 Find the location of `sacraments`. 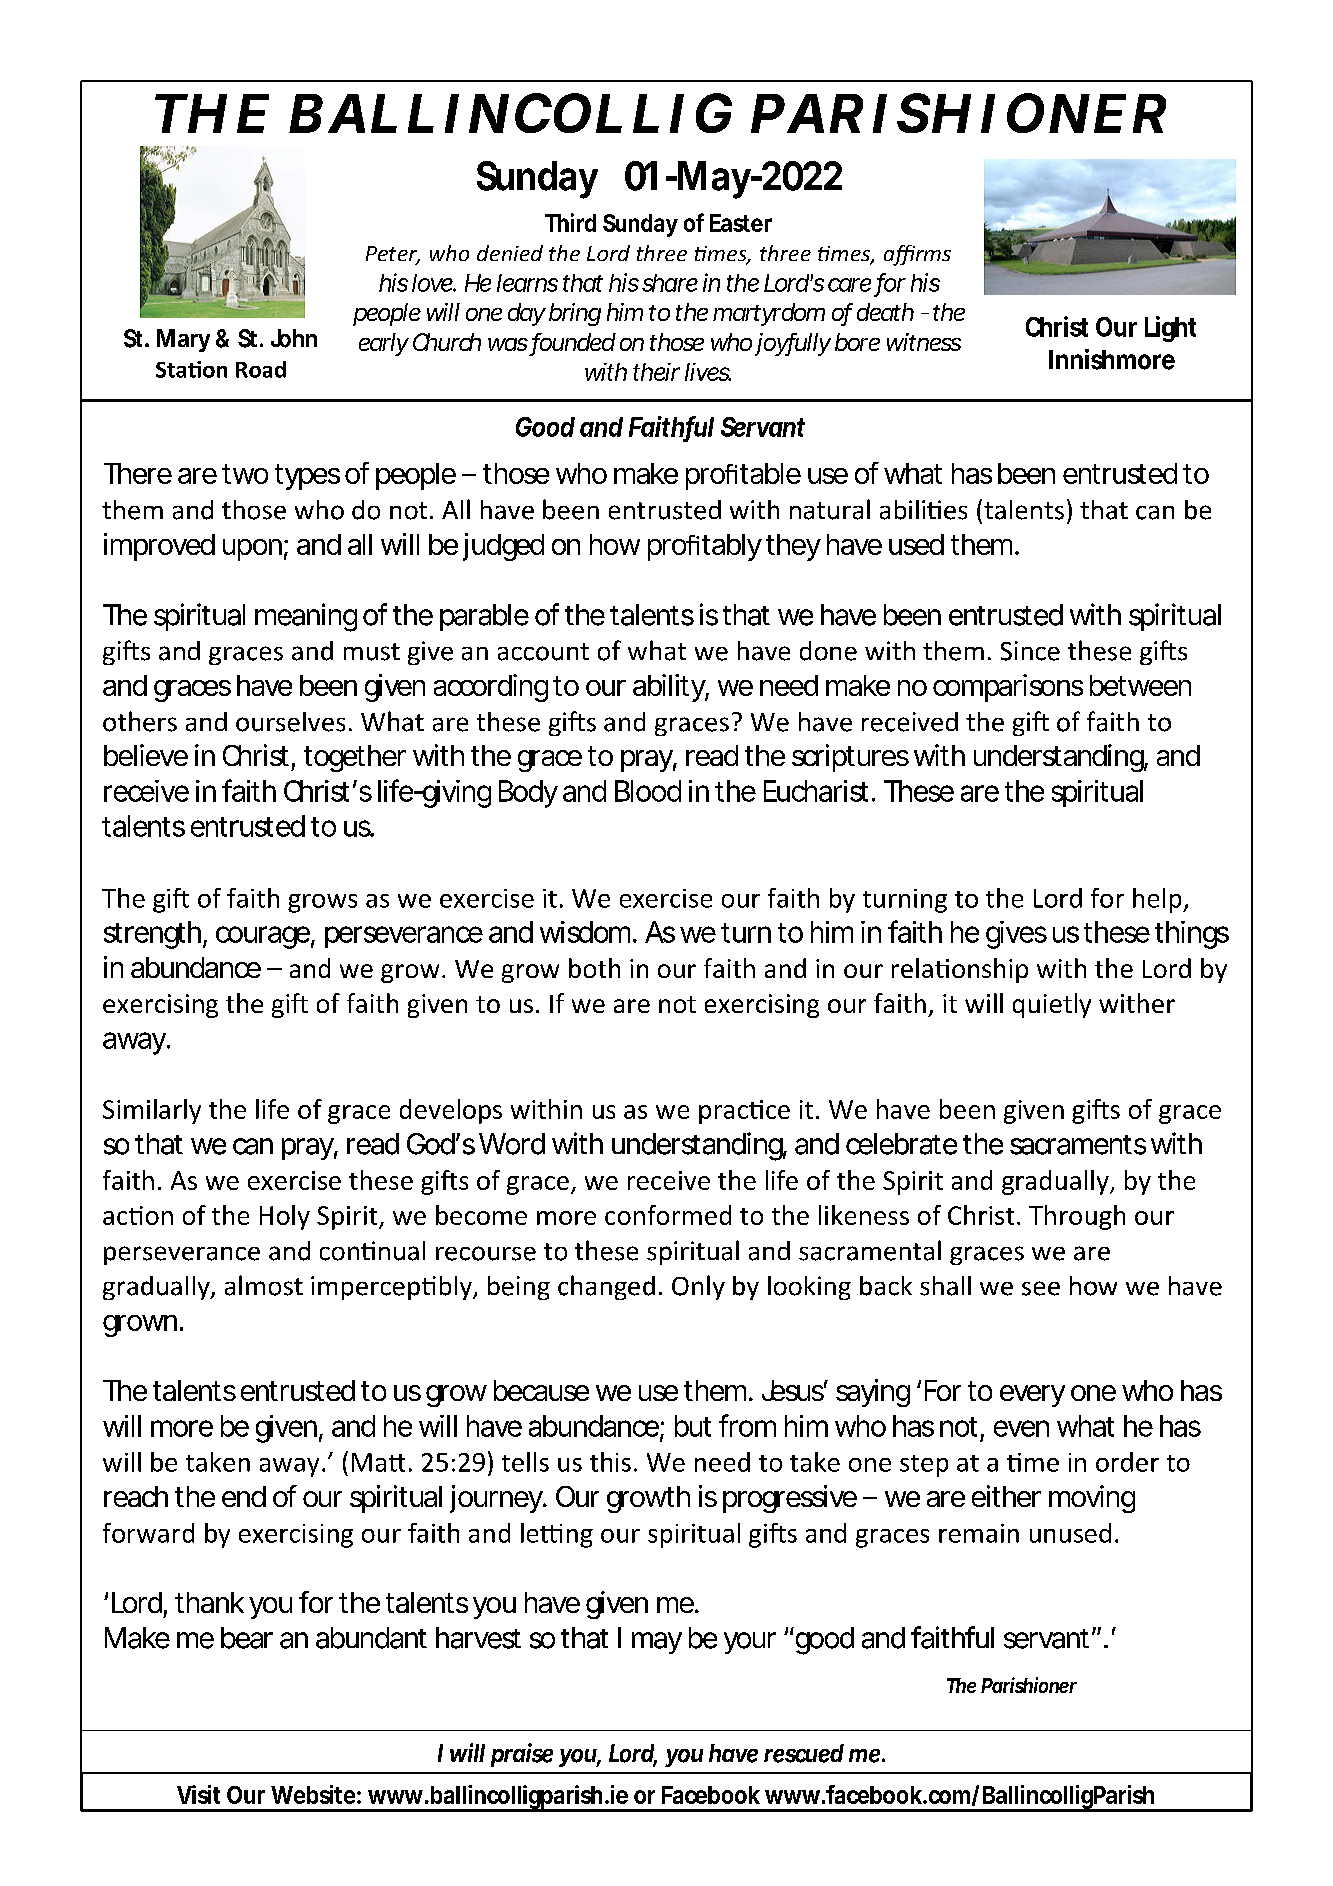

sacraments is located at coordinates (1078, 1145).
